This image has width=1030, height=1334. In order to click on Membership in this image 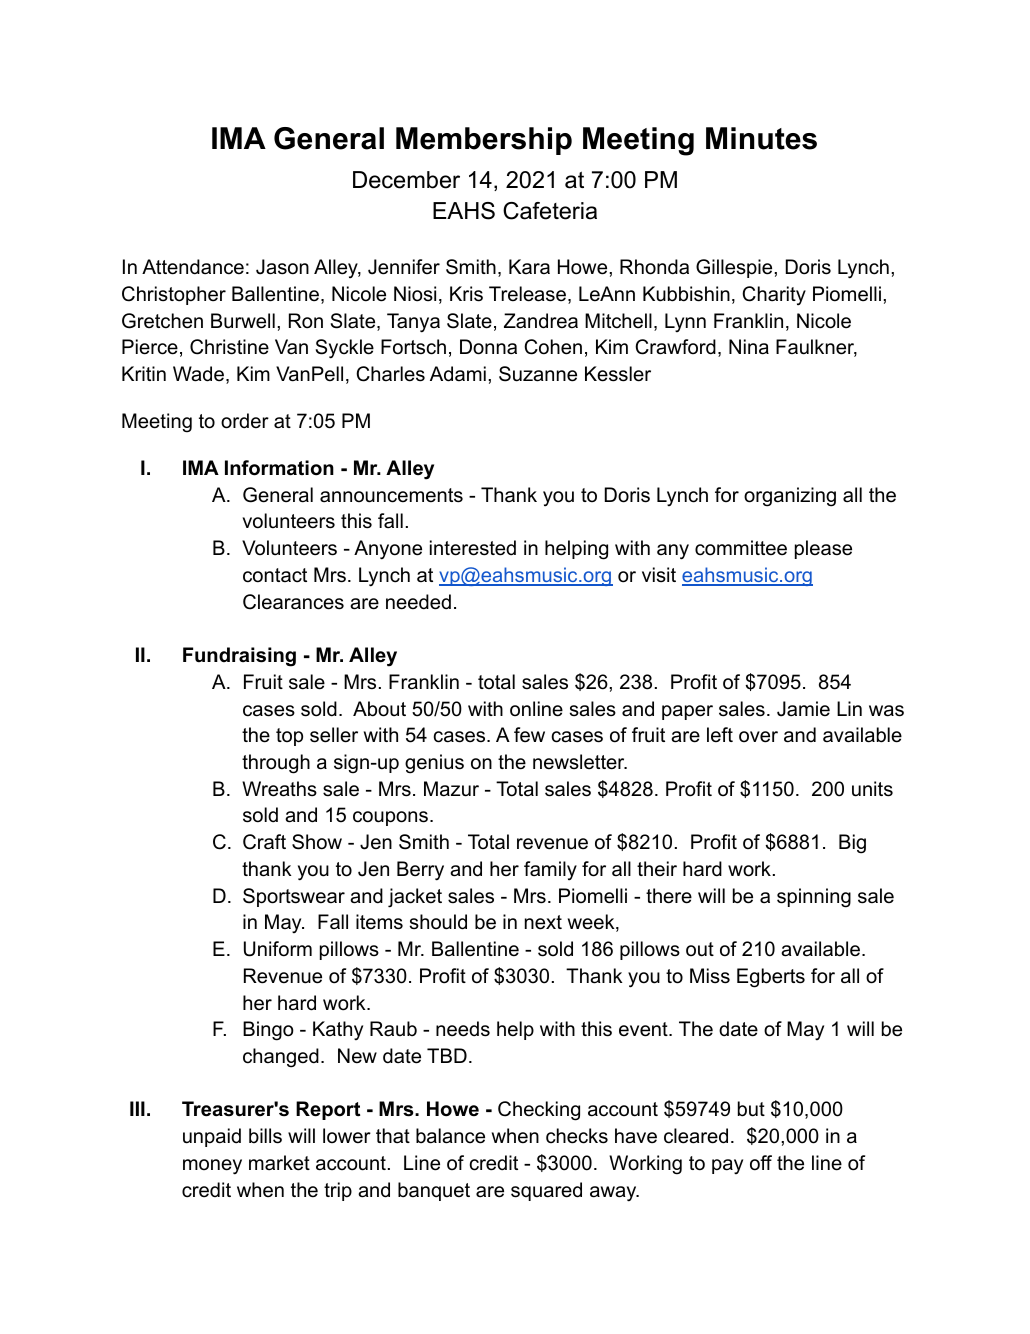, I will do `click(484, 141)`.
